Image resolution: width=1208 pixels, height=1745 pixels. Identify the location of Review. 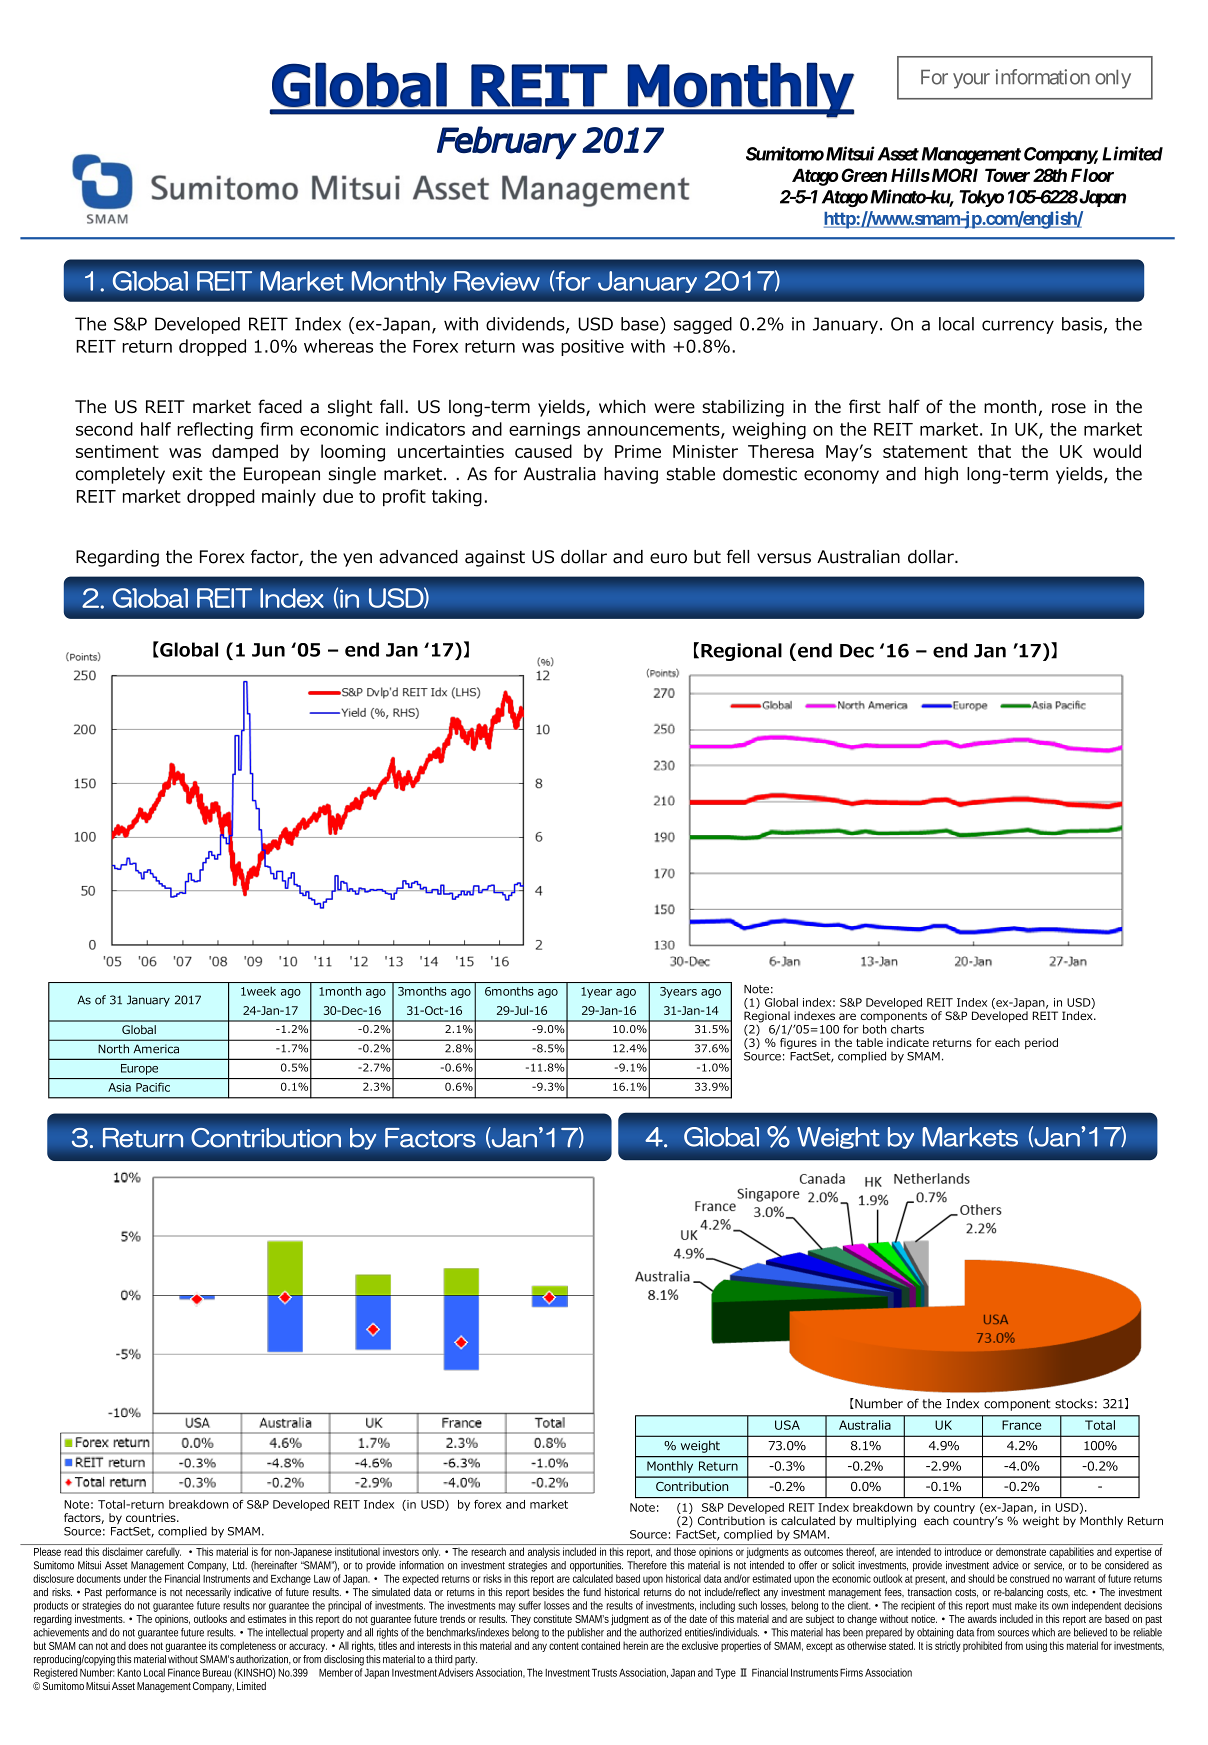
(497, 281).
